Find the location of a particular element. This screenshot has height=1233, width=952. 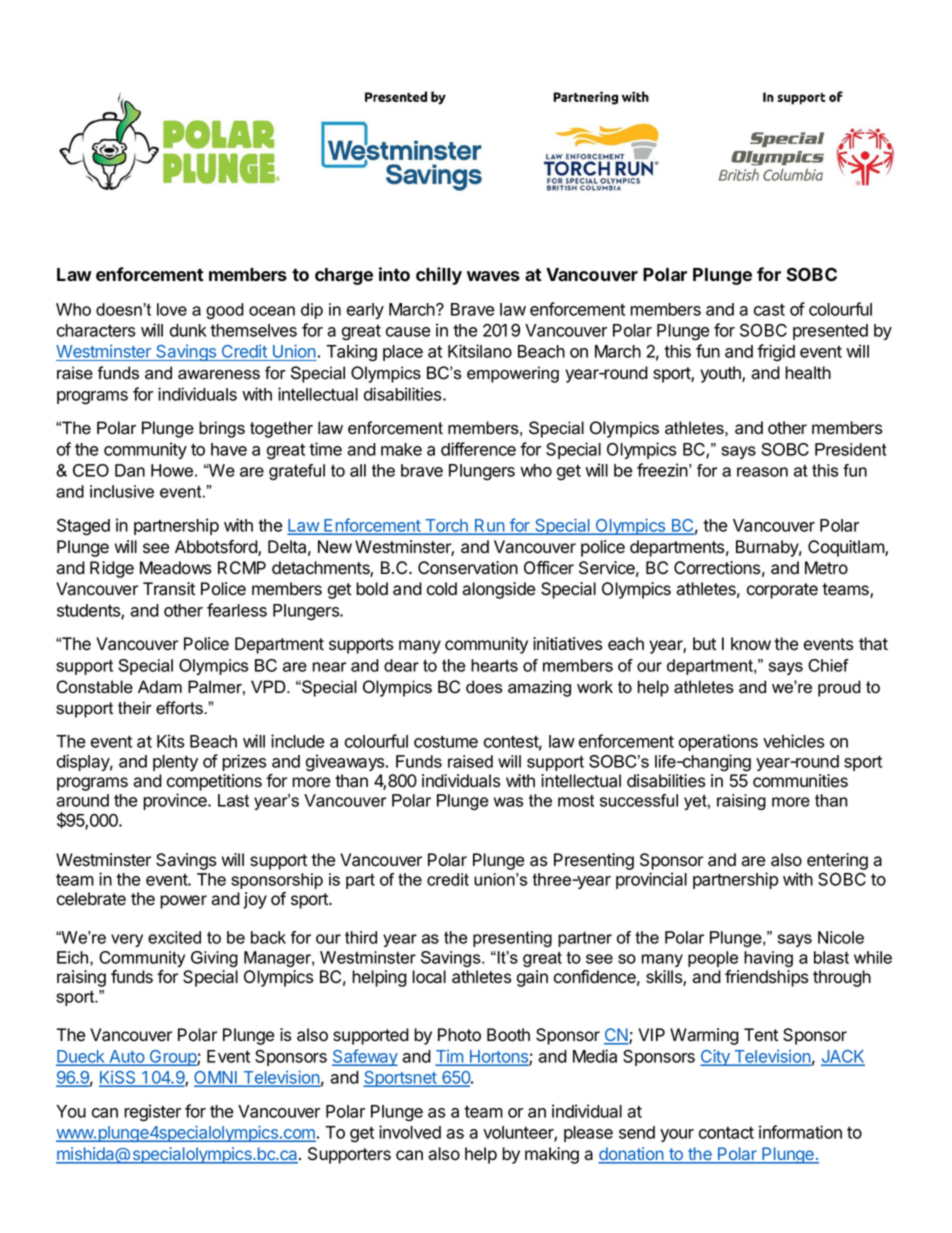

register is located at coordinates (152, 1113).
